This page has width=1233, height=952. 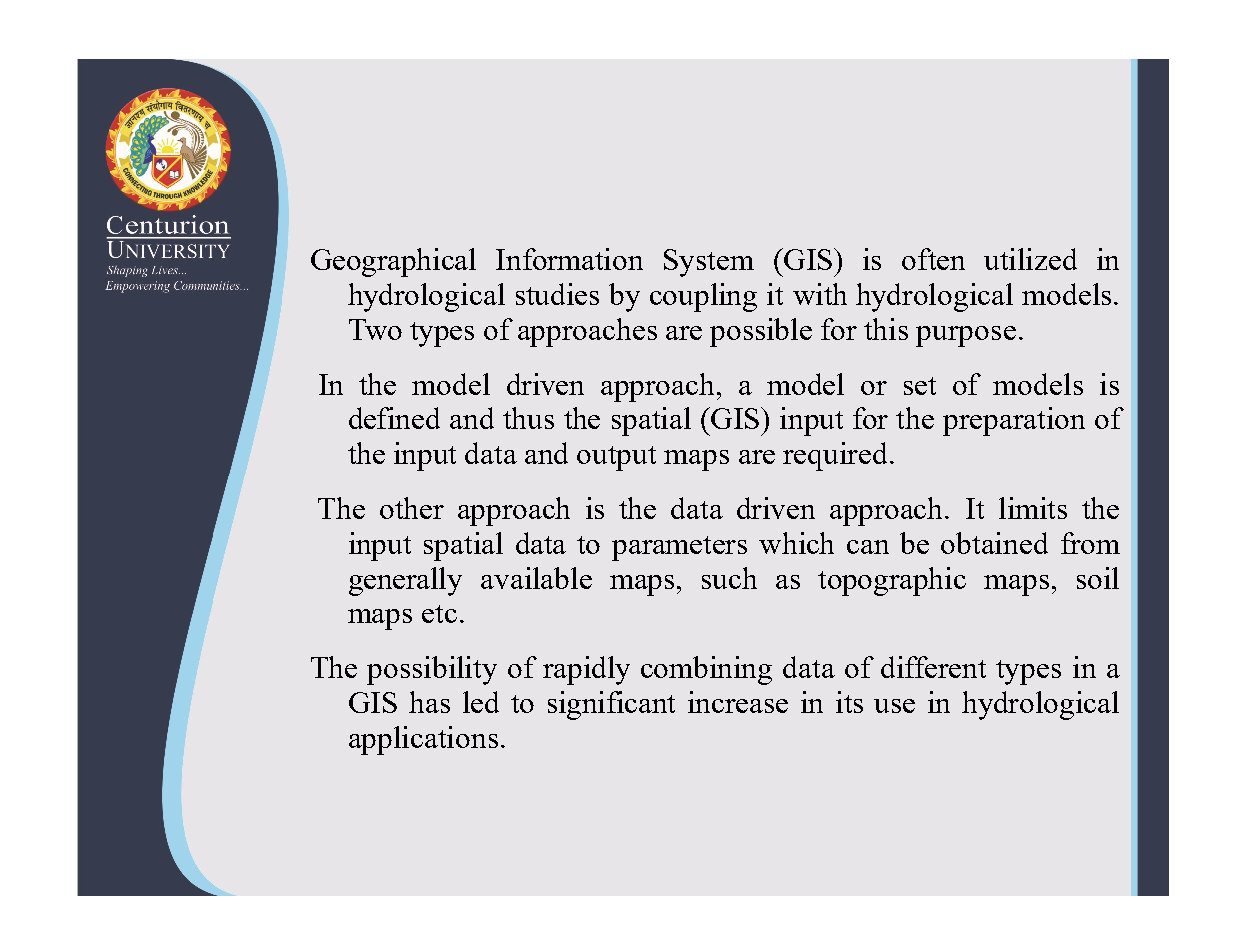 What do you see at coordinates (729, 578) in the page?
I see `such` at bounding box center [729, 578].
